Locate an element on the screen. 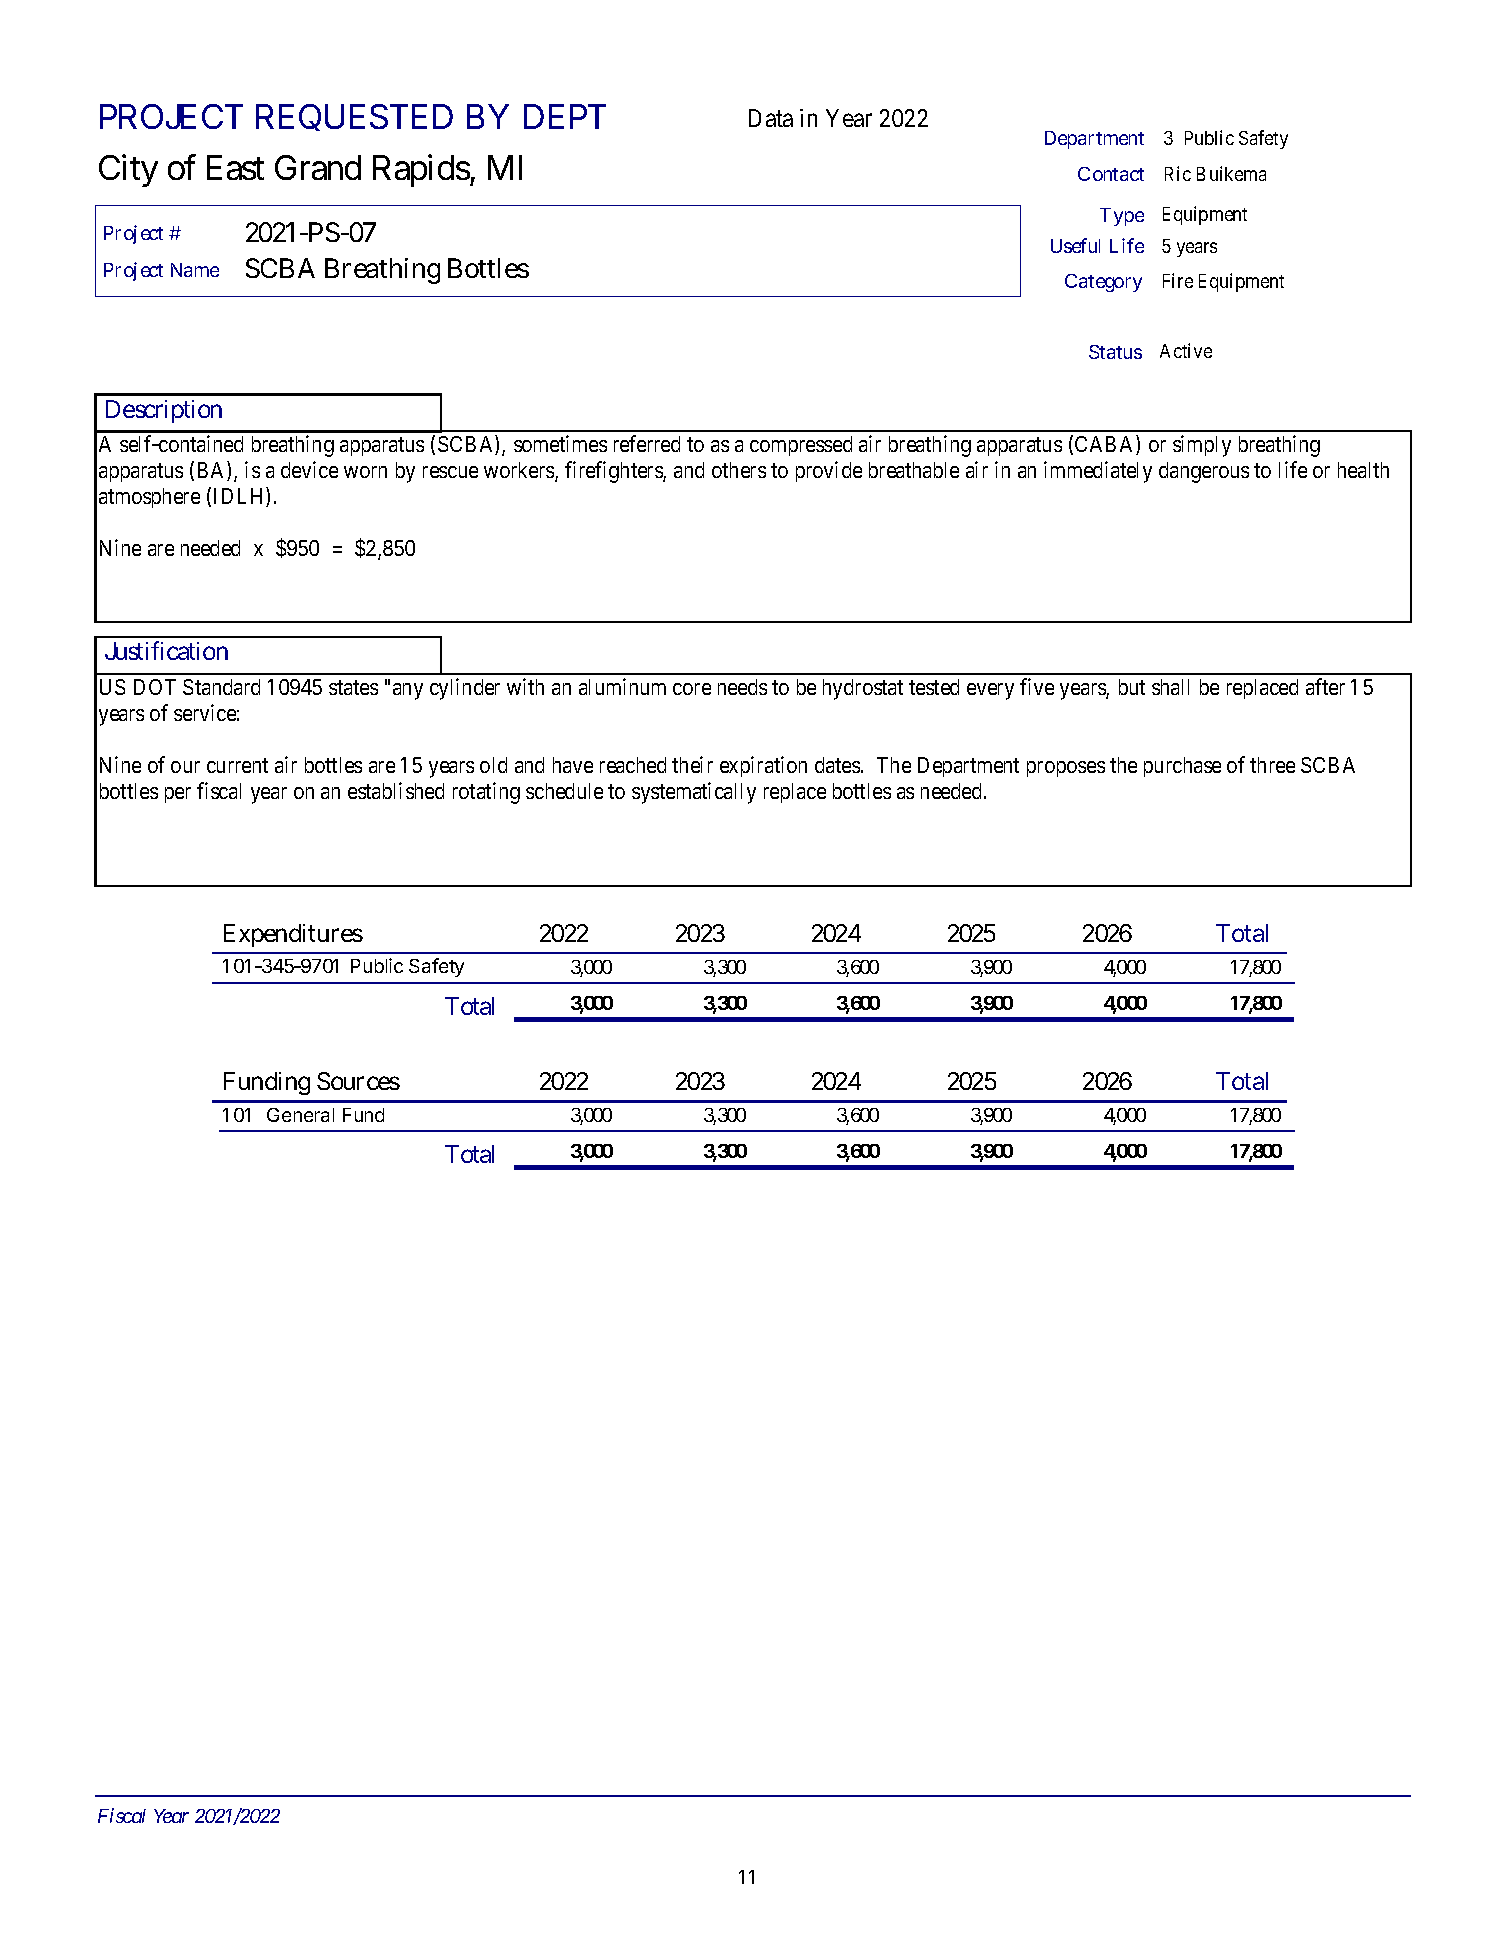 The width and height of the screenshot is (1498, 1938). three is located at coordinates (1272, 765).
